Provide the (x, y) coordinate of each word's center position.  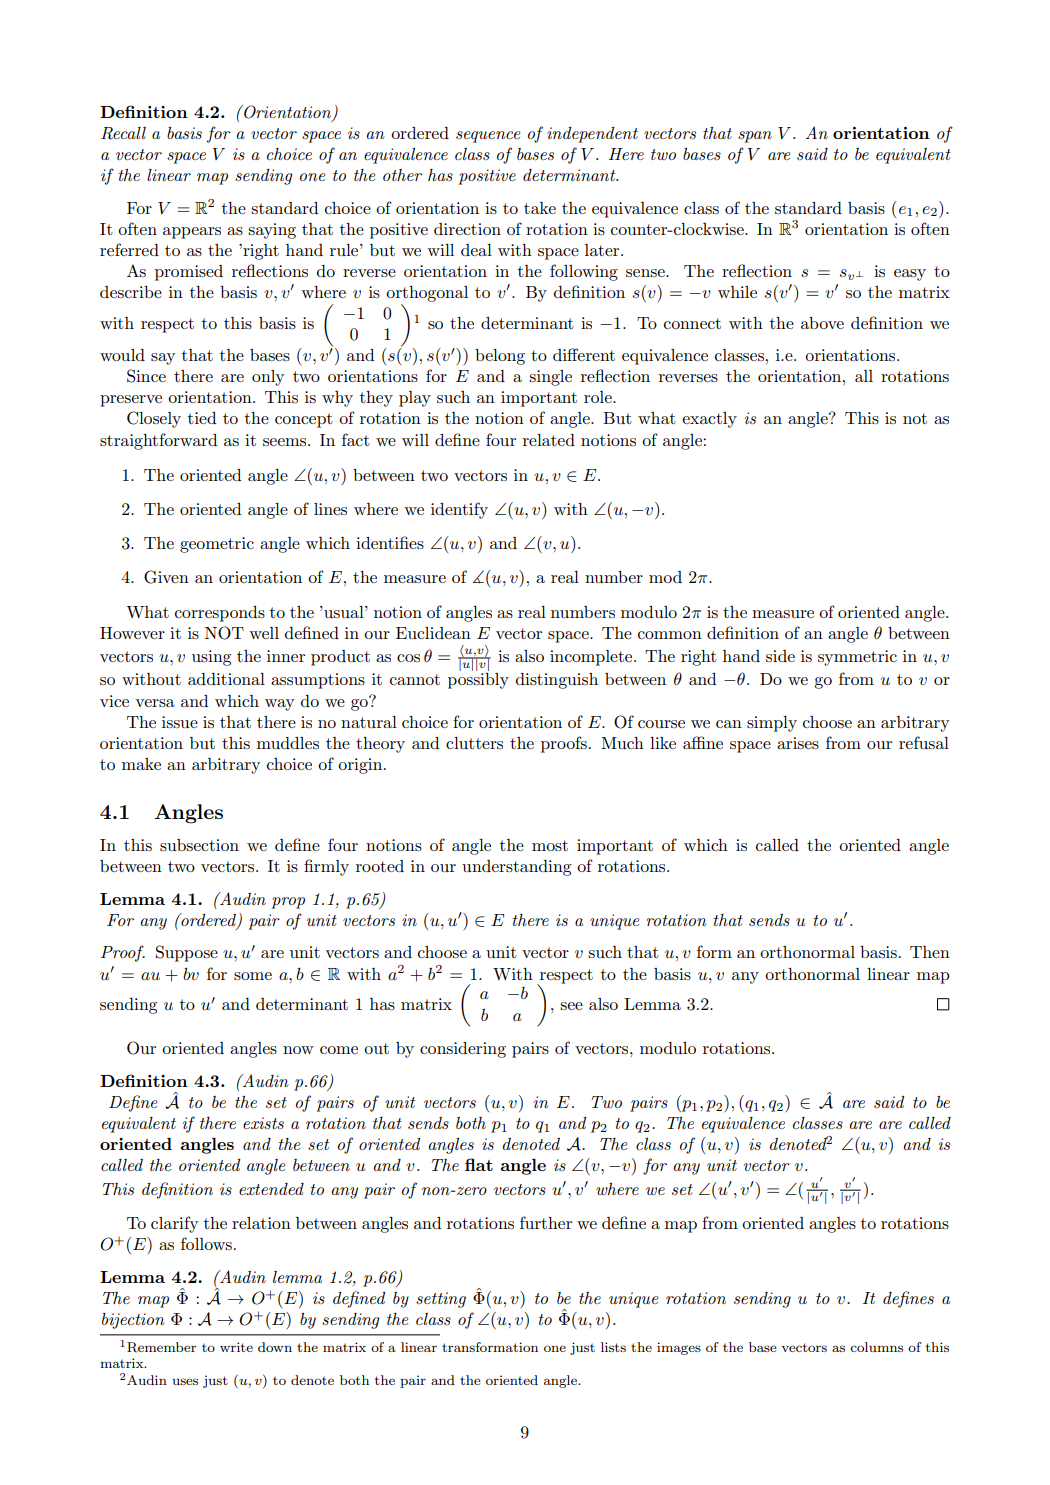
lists (613, 1347)
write (236, 1347)
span (755, 137)
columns (876, 1347)
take (540, 208)
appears (192, 233)
